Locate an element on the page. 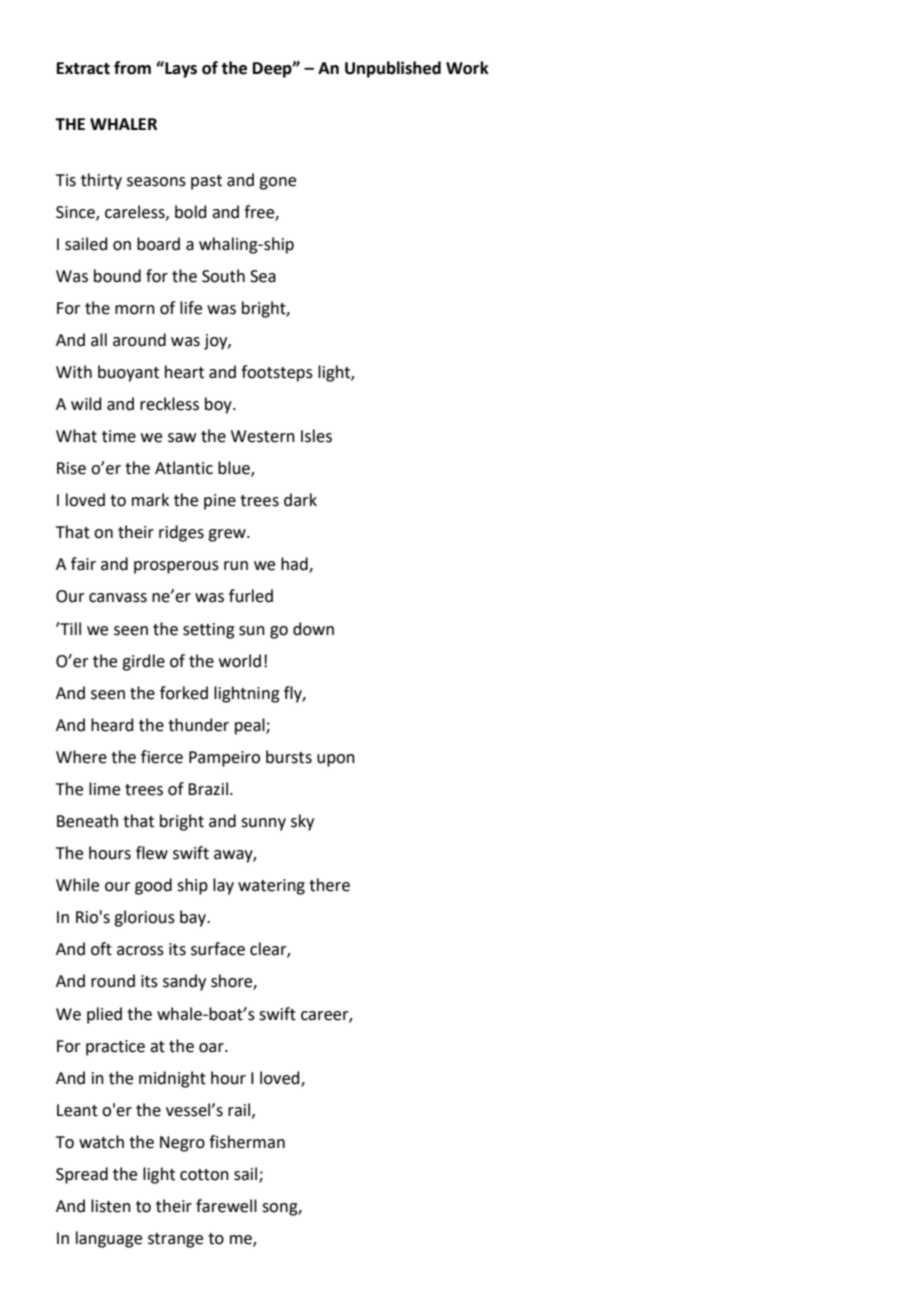  Isles is located at coordinates (316, 436).
